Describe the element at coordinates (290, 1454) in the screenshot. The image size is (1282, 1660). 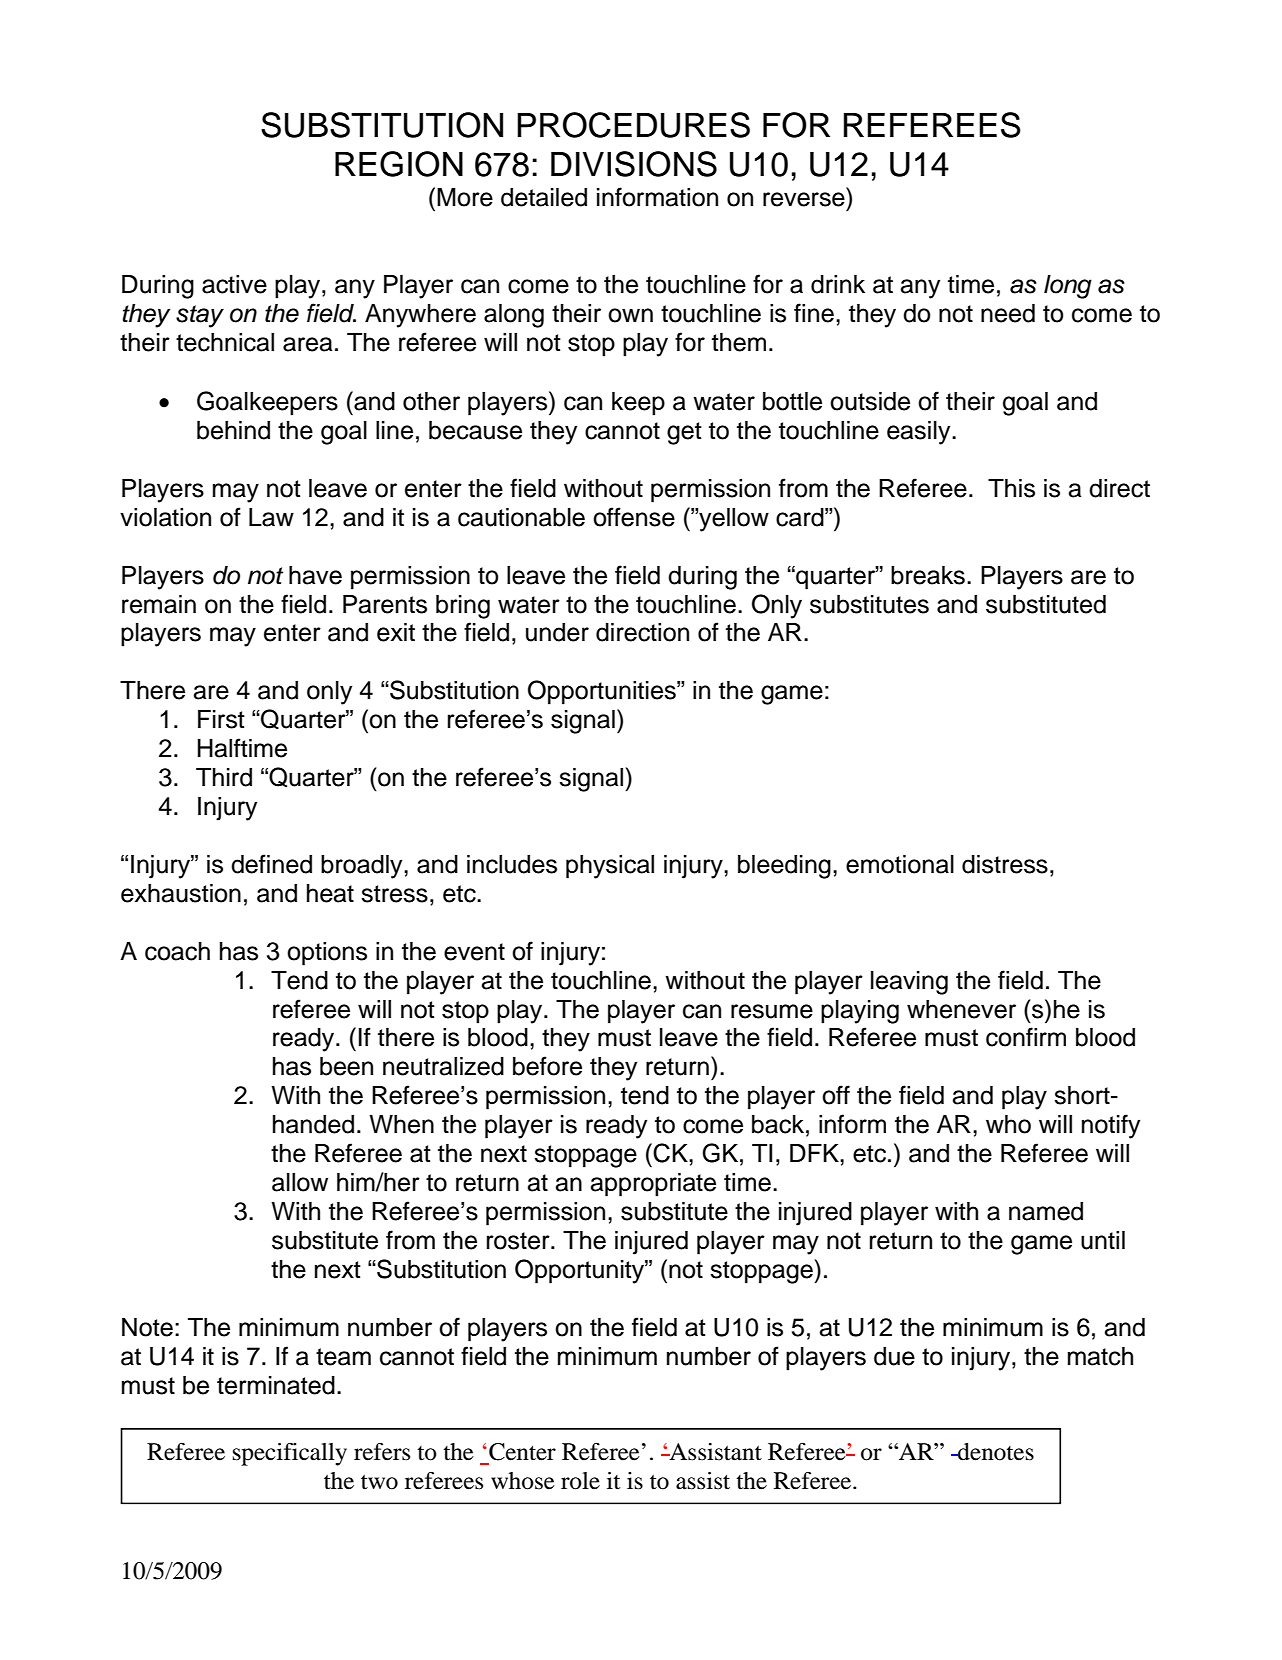
I see `specifically` at that location.
